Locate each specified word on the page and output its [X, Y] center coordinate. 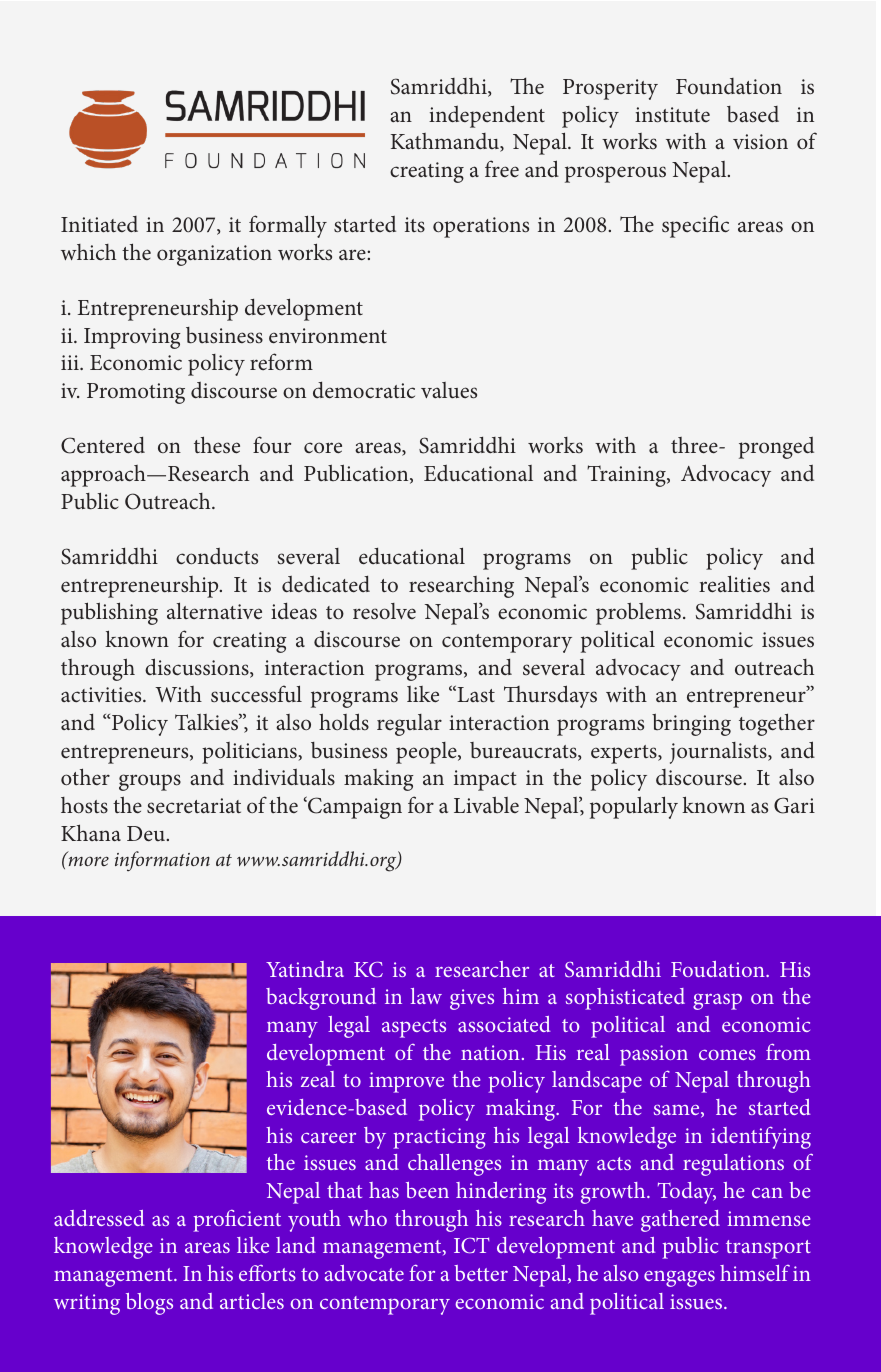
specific [695, 226]
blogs [149, 1304]
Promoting [136, 393]
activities [102, 695]
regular [409, 725]
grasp [717, 1002]
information [162, 861]
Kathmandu [446, 142]
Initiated [99, 224]
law [426, 996]
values [449, 390]
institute [672, 115]
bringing [691, 725]
